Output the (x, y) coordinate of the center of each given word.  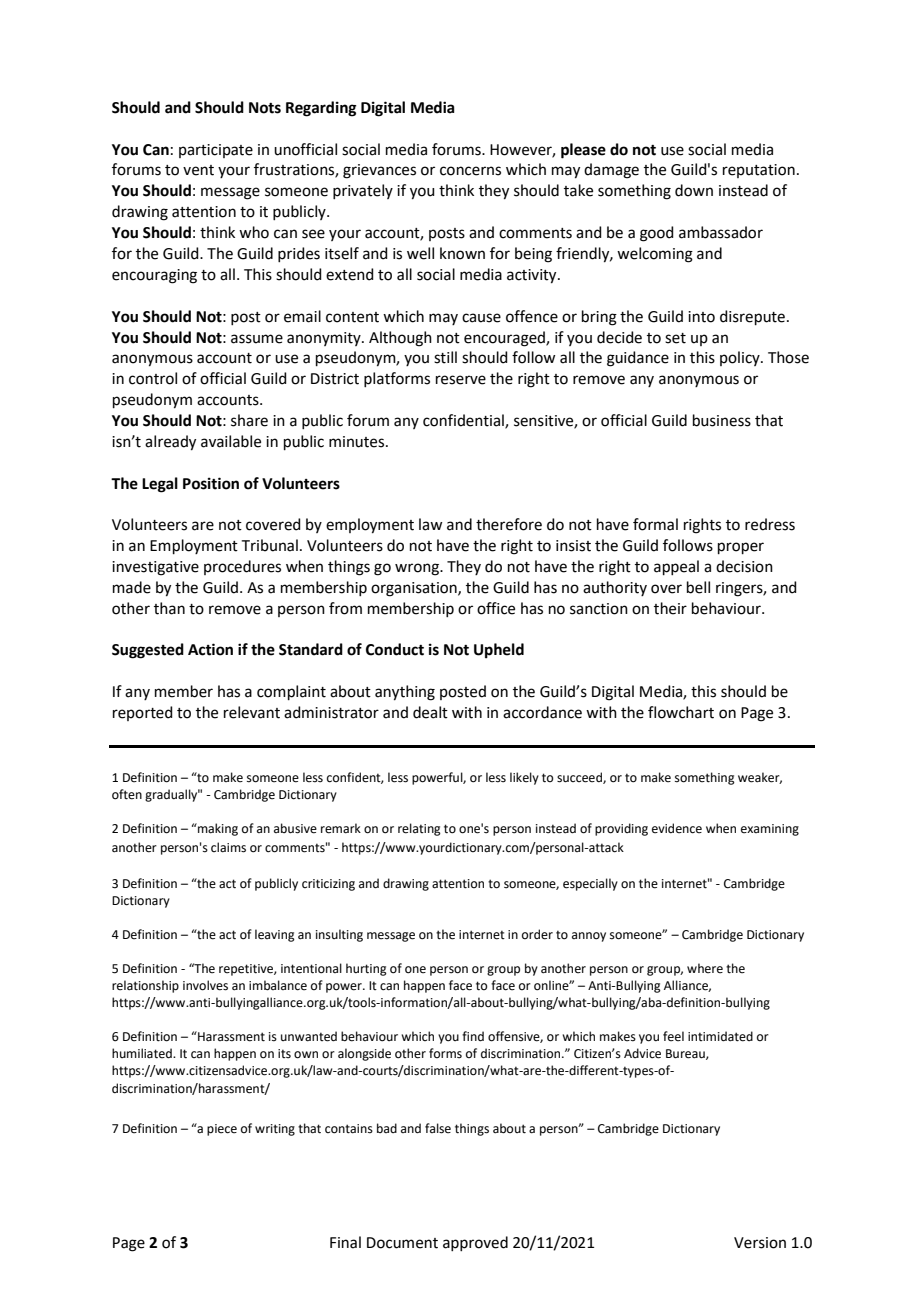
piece (222, 1130)
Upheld (499, 651)
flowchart (681, 712)
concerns (470, 171)
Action (210, 649)
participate (216, 151)
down (694, 190)
